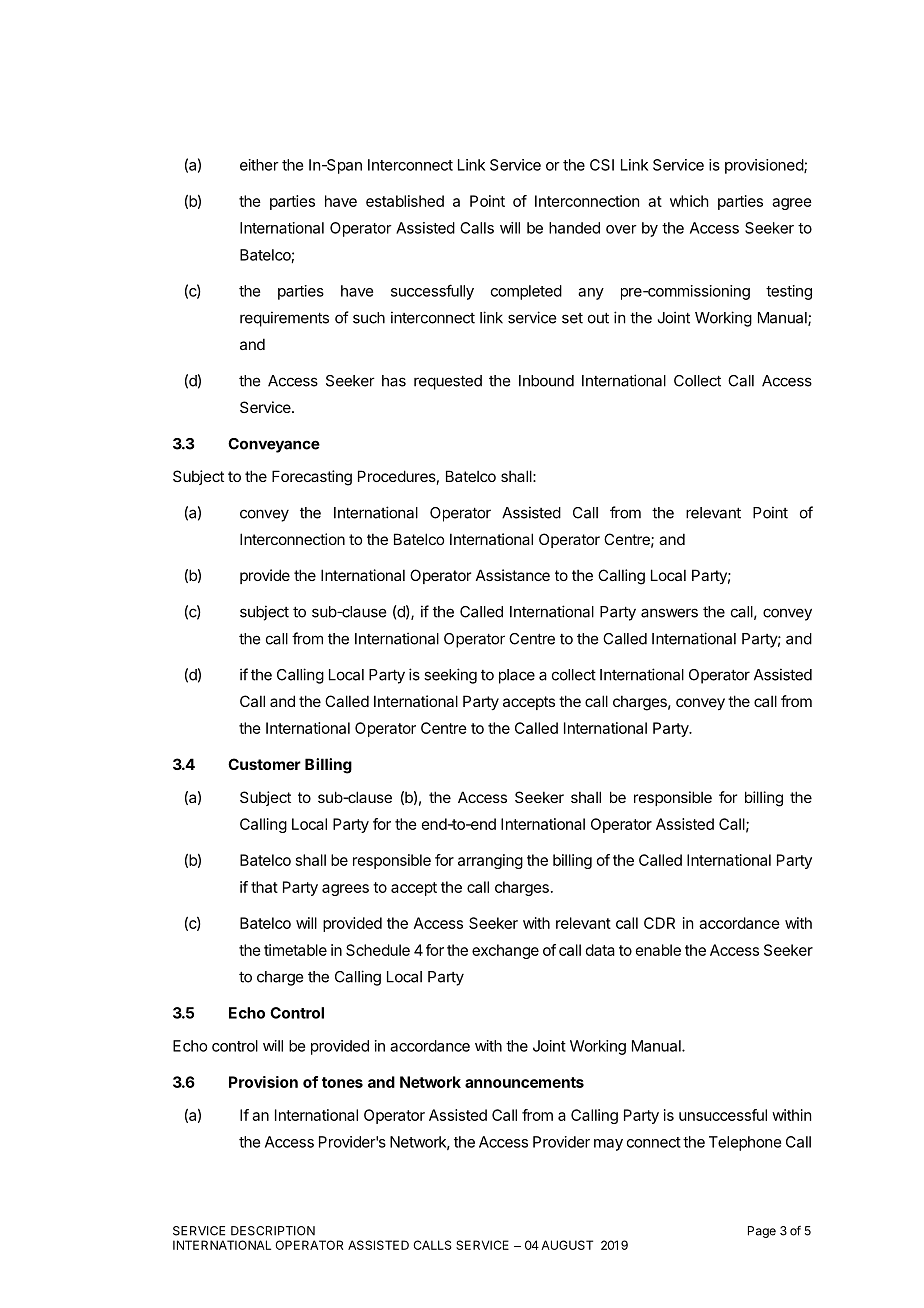  What do you see at coordinates (658, 950) in the image?
I see `enable` at bounding box center [658, 950].
